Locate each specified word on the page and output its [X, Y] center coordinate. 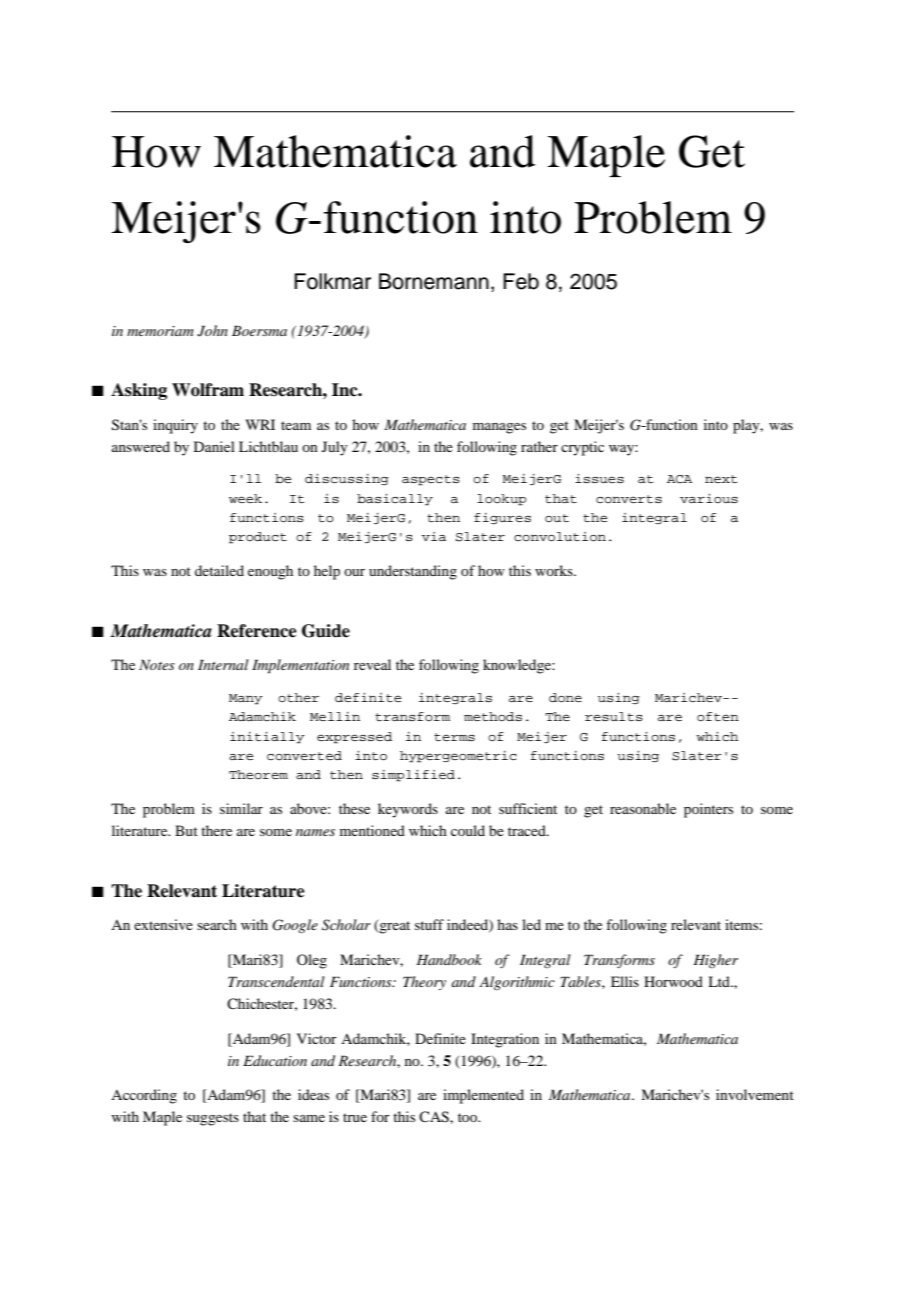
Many [246, 699]
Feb [521, 281]
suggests [213, 1119]
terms [454, 737]
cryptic [582, 448]
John [212, 331]
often [718, 716]
